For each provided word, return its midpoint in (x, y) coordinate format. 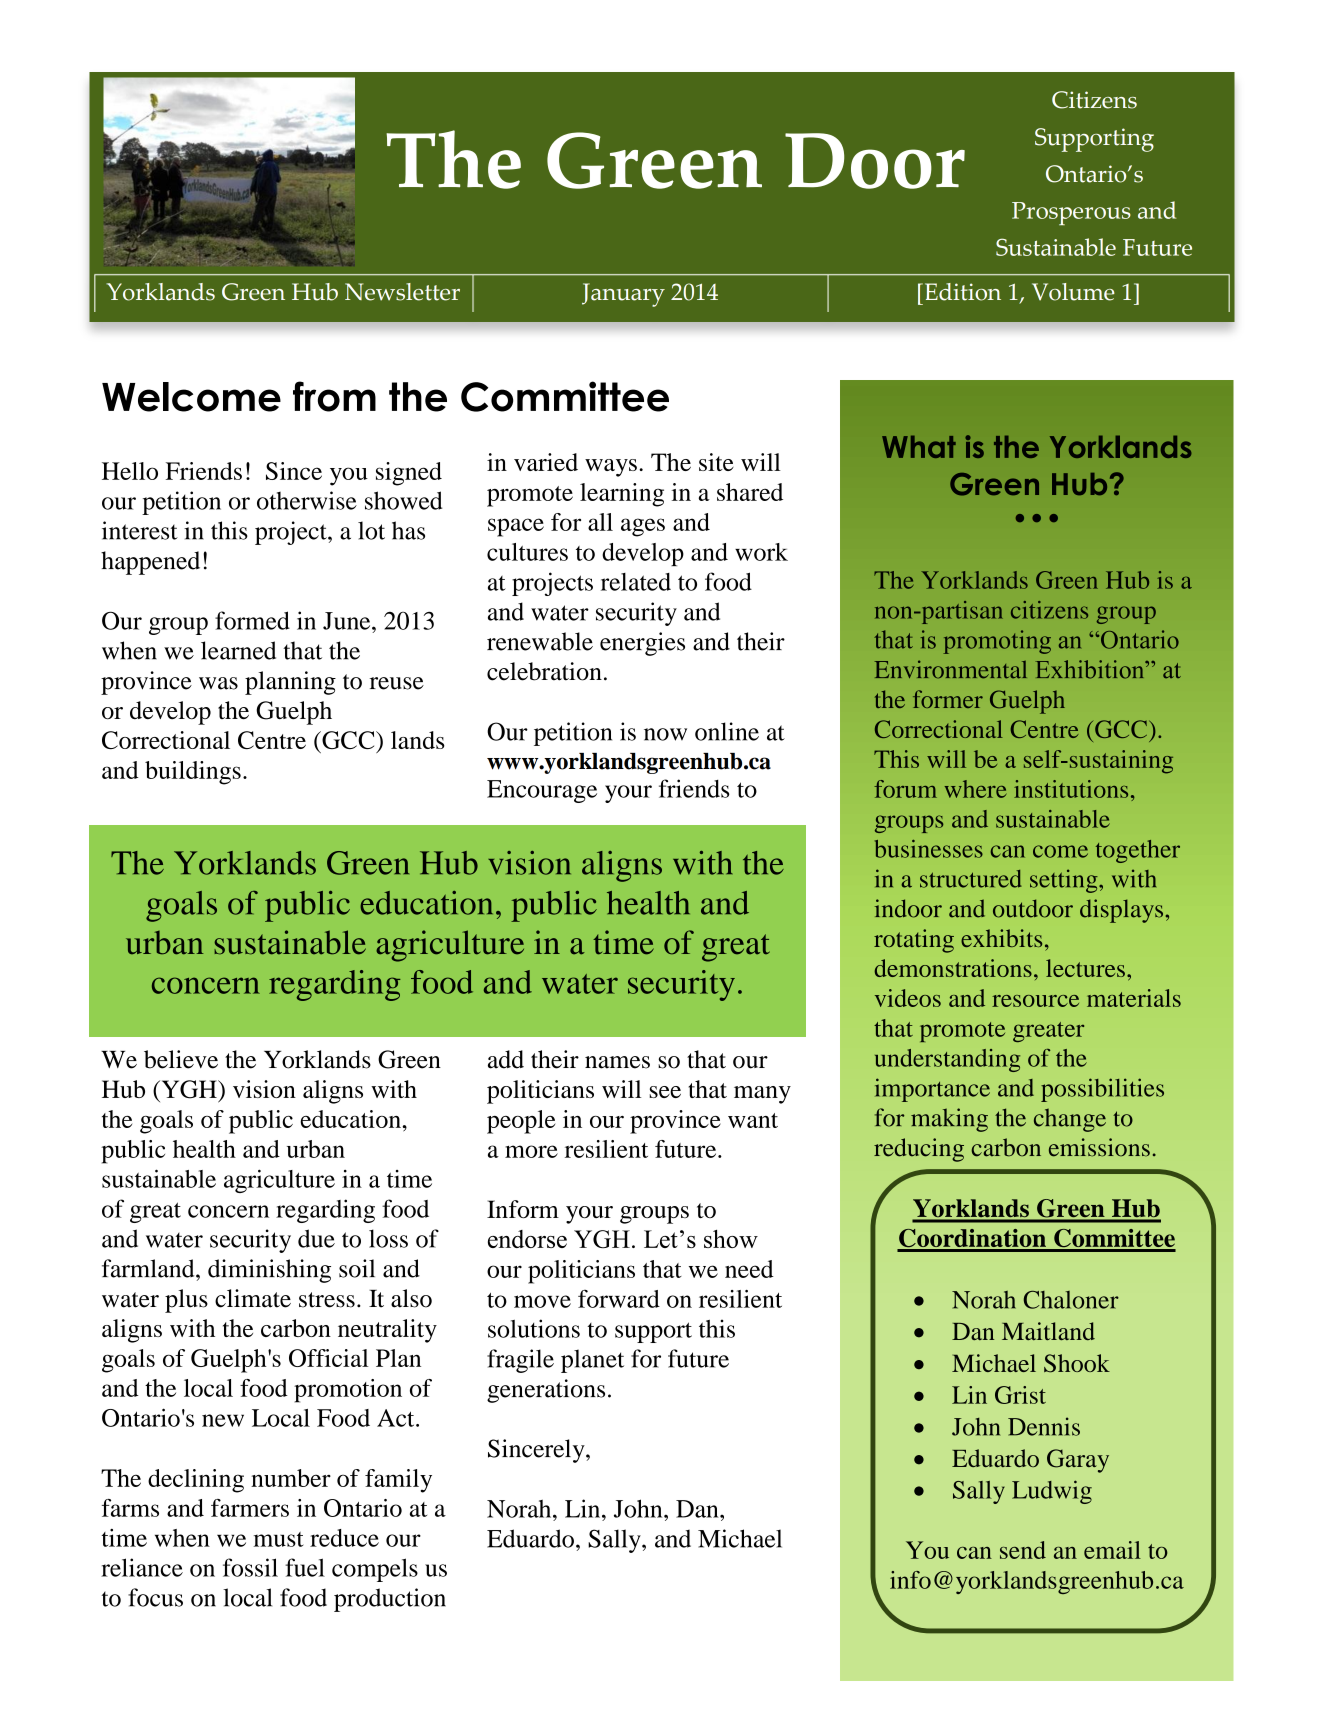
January (623, 295)
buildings (193, 773)
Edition (961, 292)
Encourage (542, 791)
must (278, 1539)
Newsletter (402, 292)
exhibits (1001, 938)
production (390, 1600)
